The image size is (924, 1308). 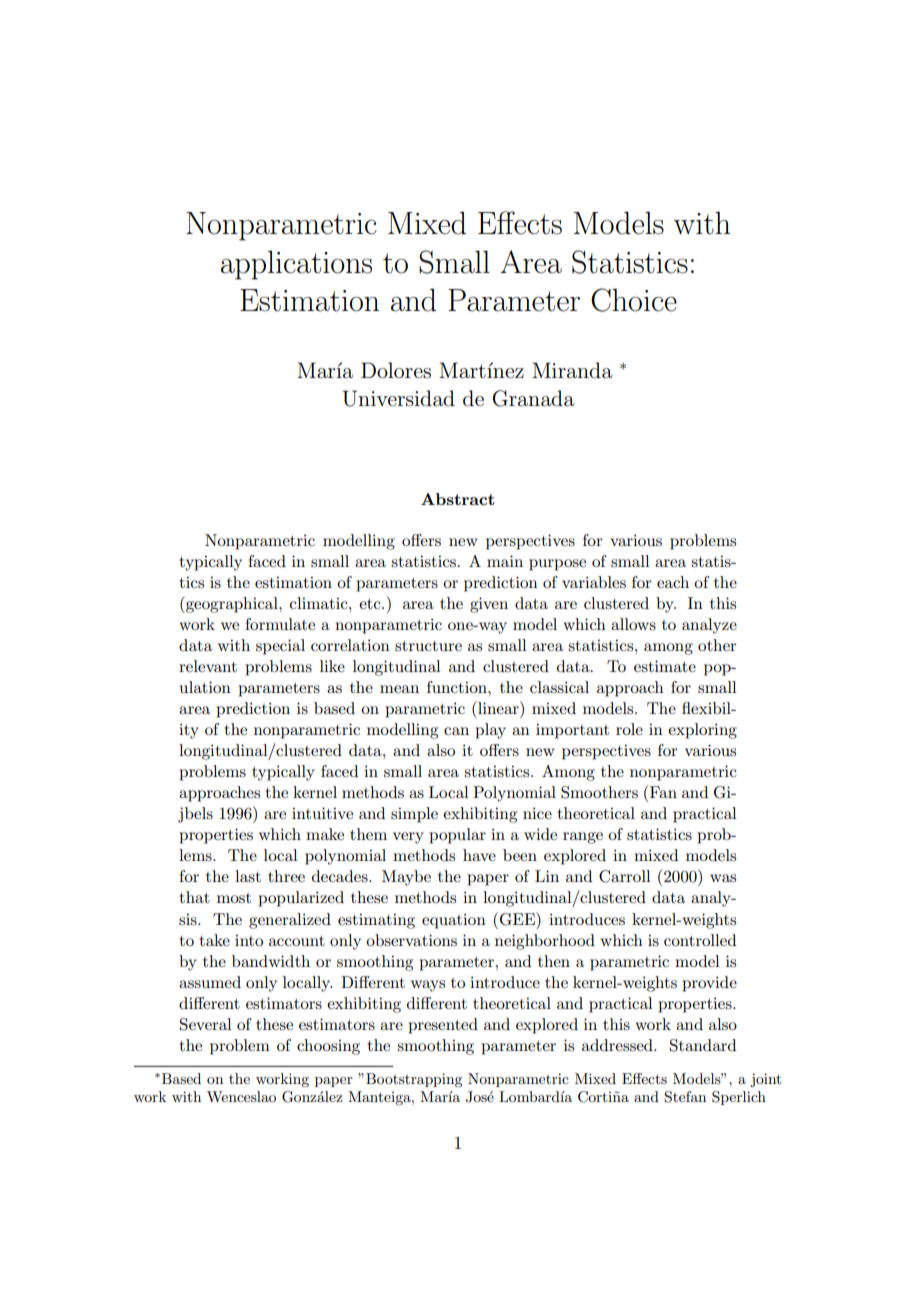 What do you see at coordinates (685, 1097) in the screenshot?
I see `Stefan` at bounding box center [685, 1097].
